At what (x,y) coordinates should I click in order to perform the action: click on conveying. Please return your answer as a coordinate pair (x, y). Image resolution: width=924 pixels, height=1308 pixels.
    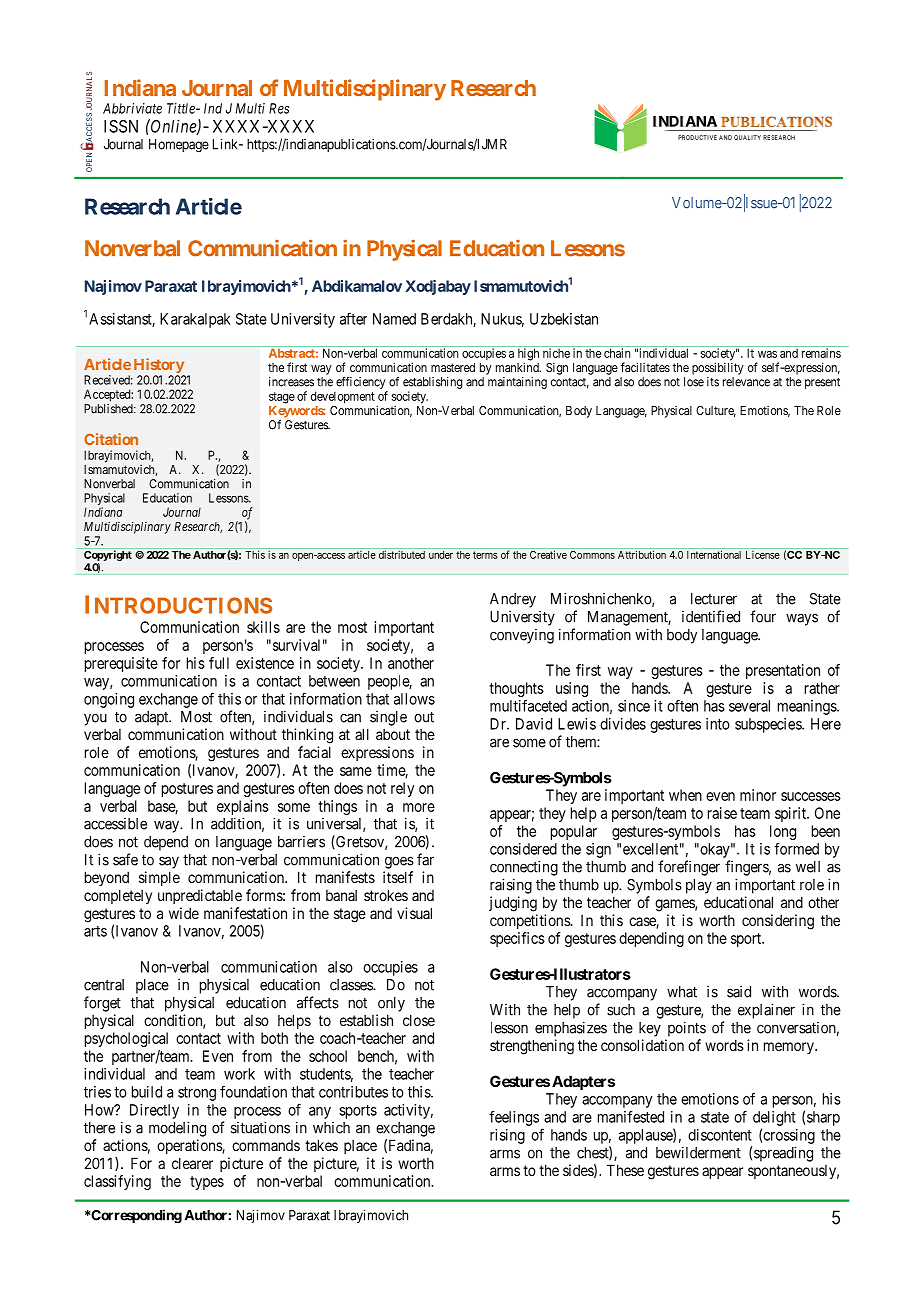
    Looking at the image, I should click on (522, 636).
